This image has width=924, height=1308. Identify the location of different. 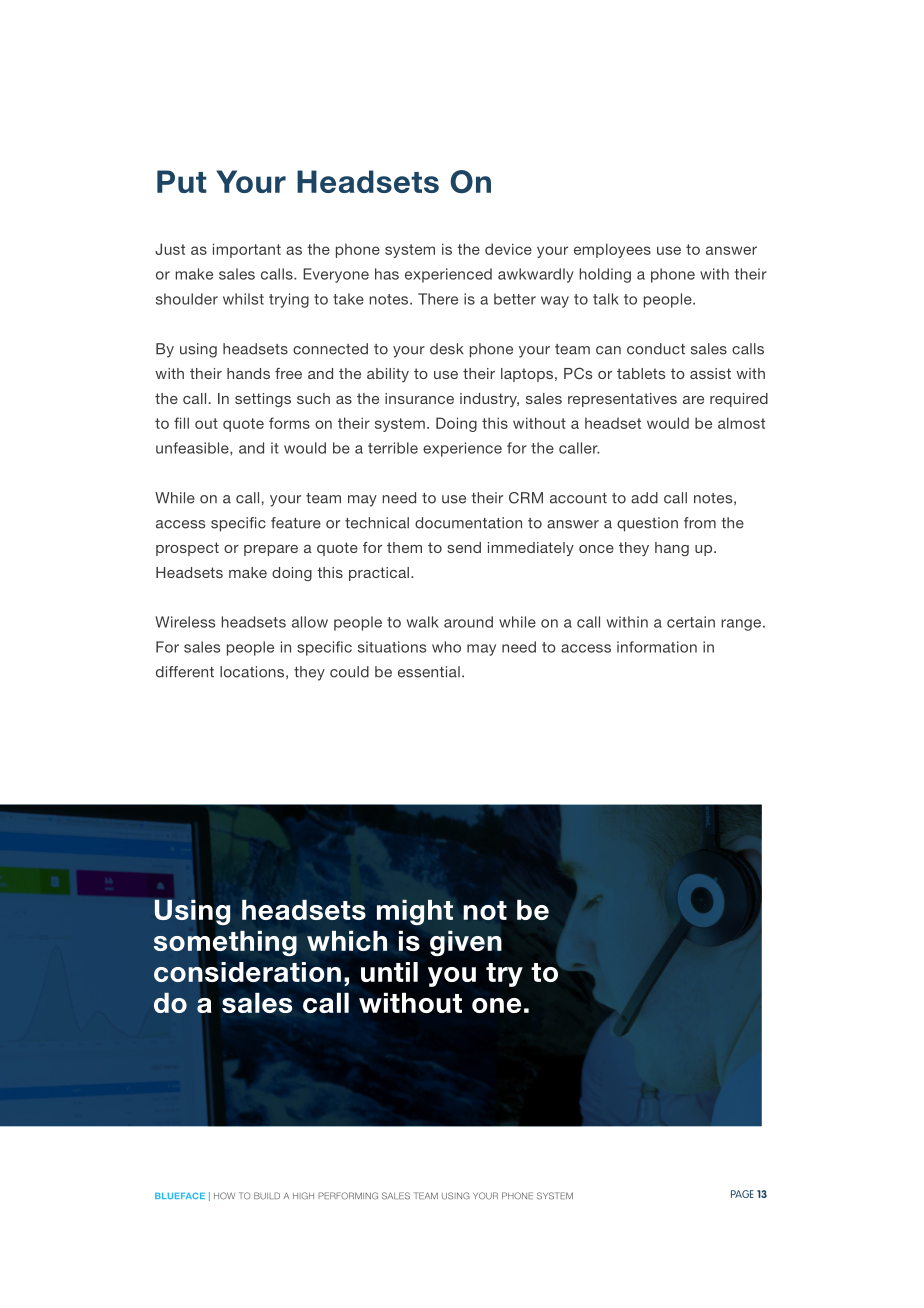
(185, 672).
